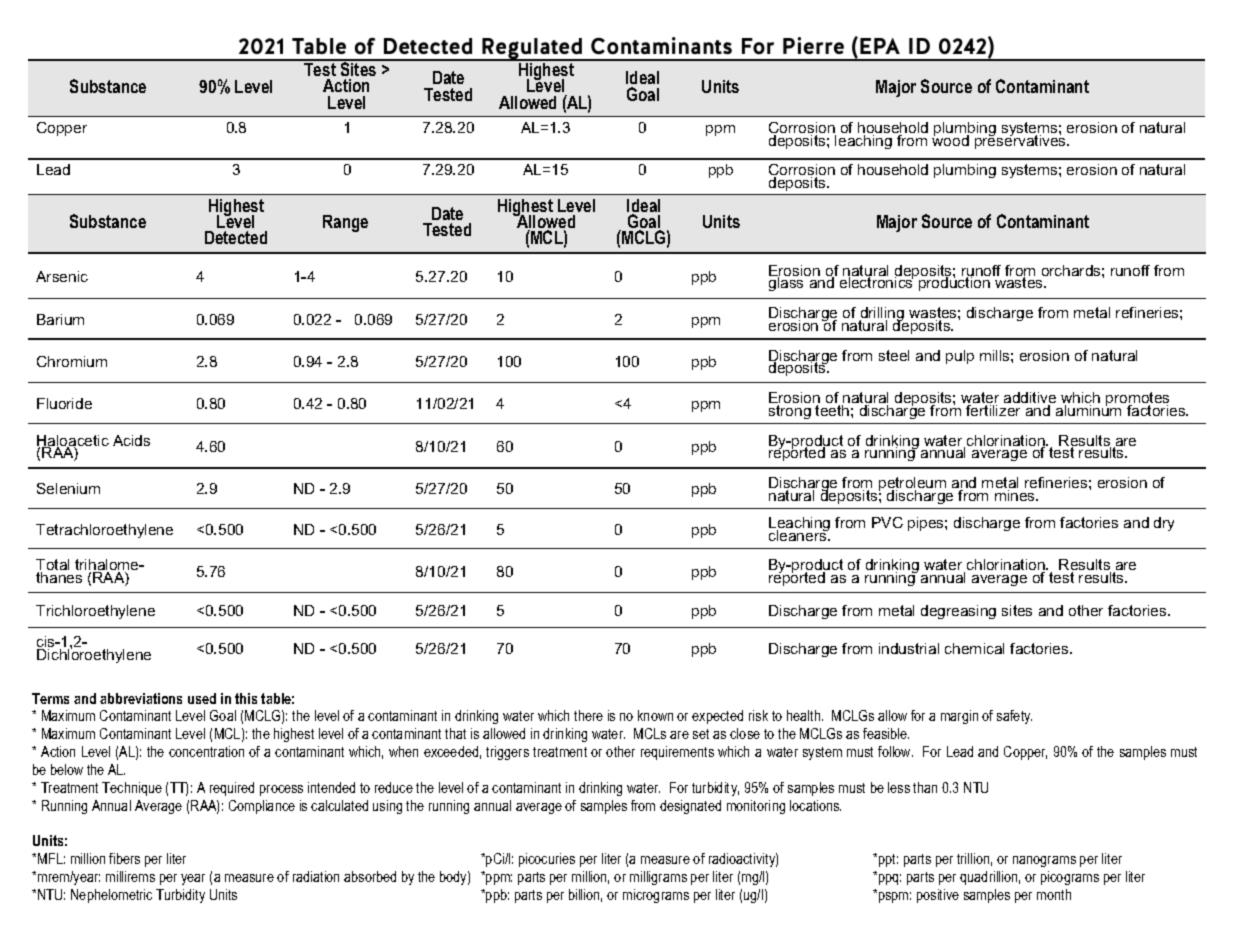  What do you see at coordinates (887, 522) in the screenshot?
I see `PVC` at bounding box center [887, 522].
